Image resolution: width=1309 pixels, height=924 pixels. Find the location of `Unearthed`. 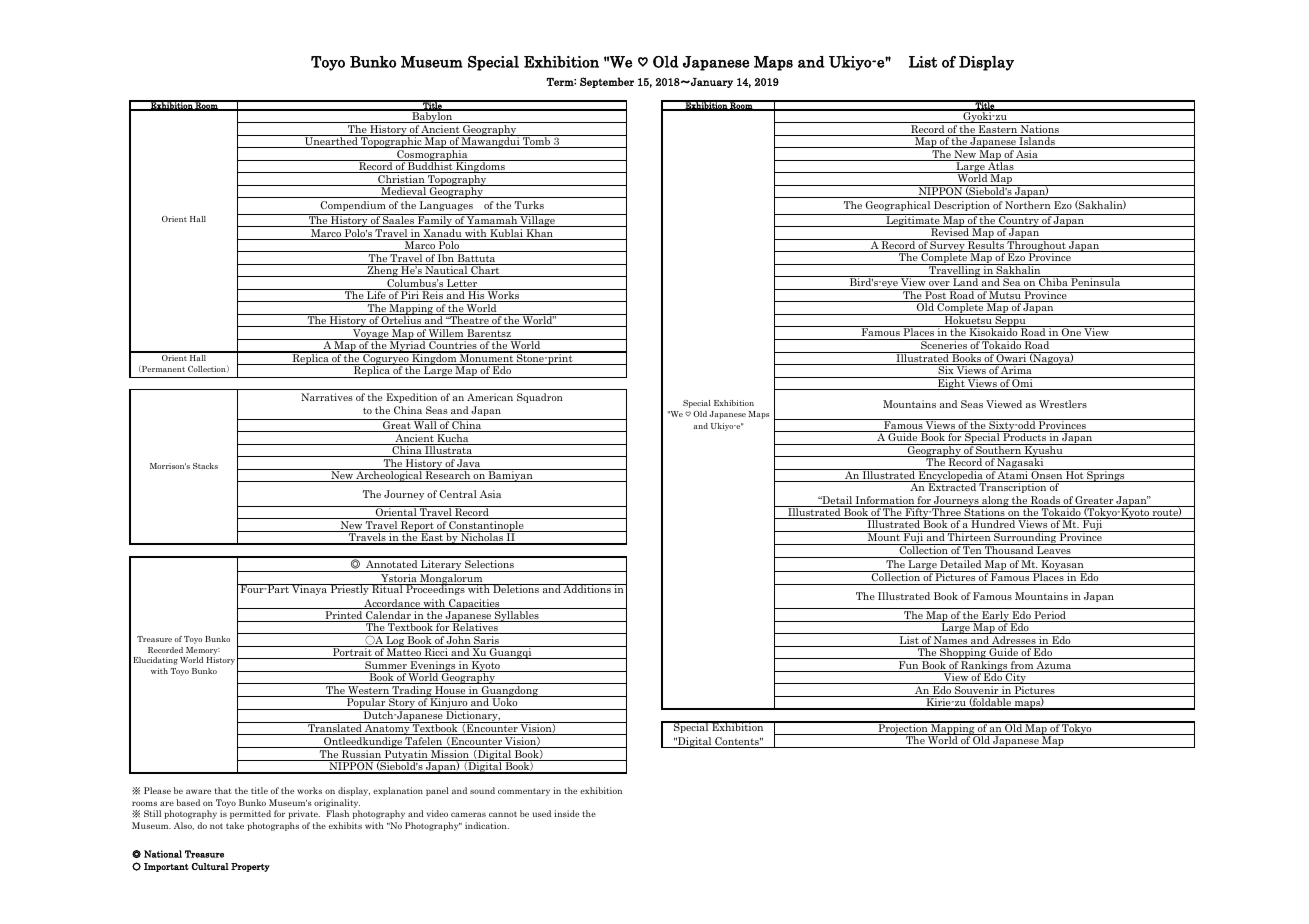

Unearthed is located at coordinates (331, 142).
